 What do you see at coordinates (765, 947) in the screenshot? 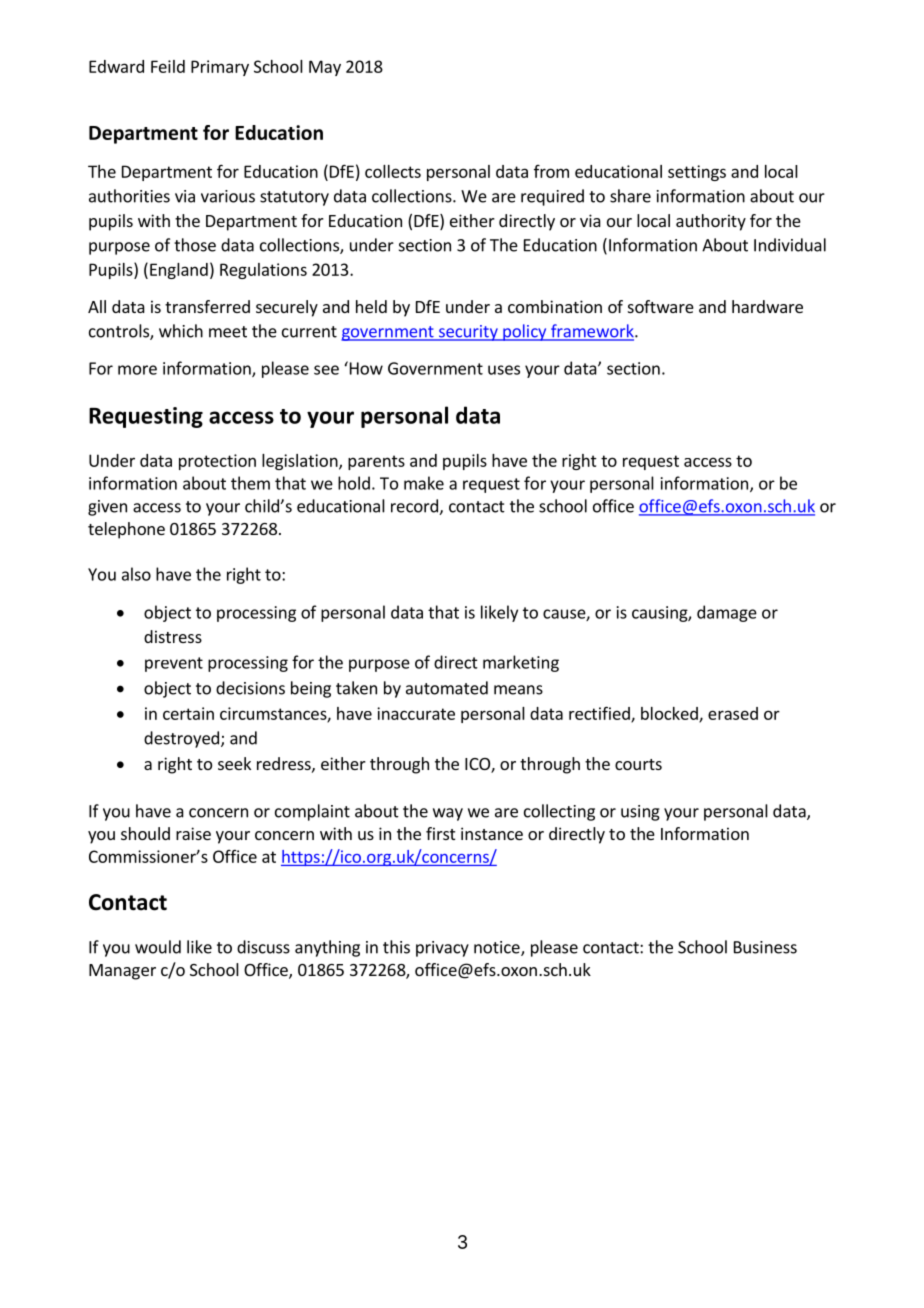
I see `Business` at bounding box center [765, 947].
